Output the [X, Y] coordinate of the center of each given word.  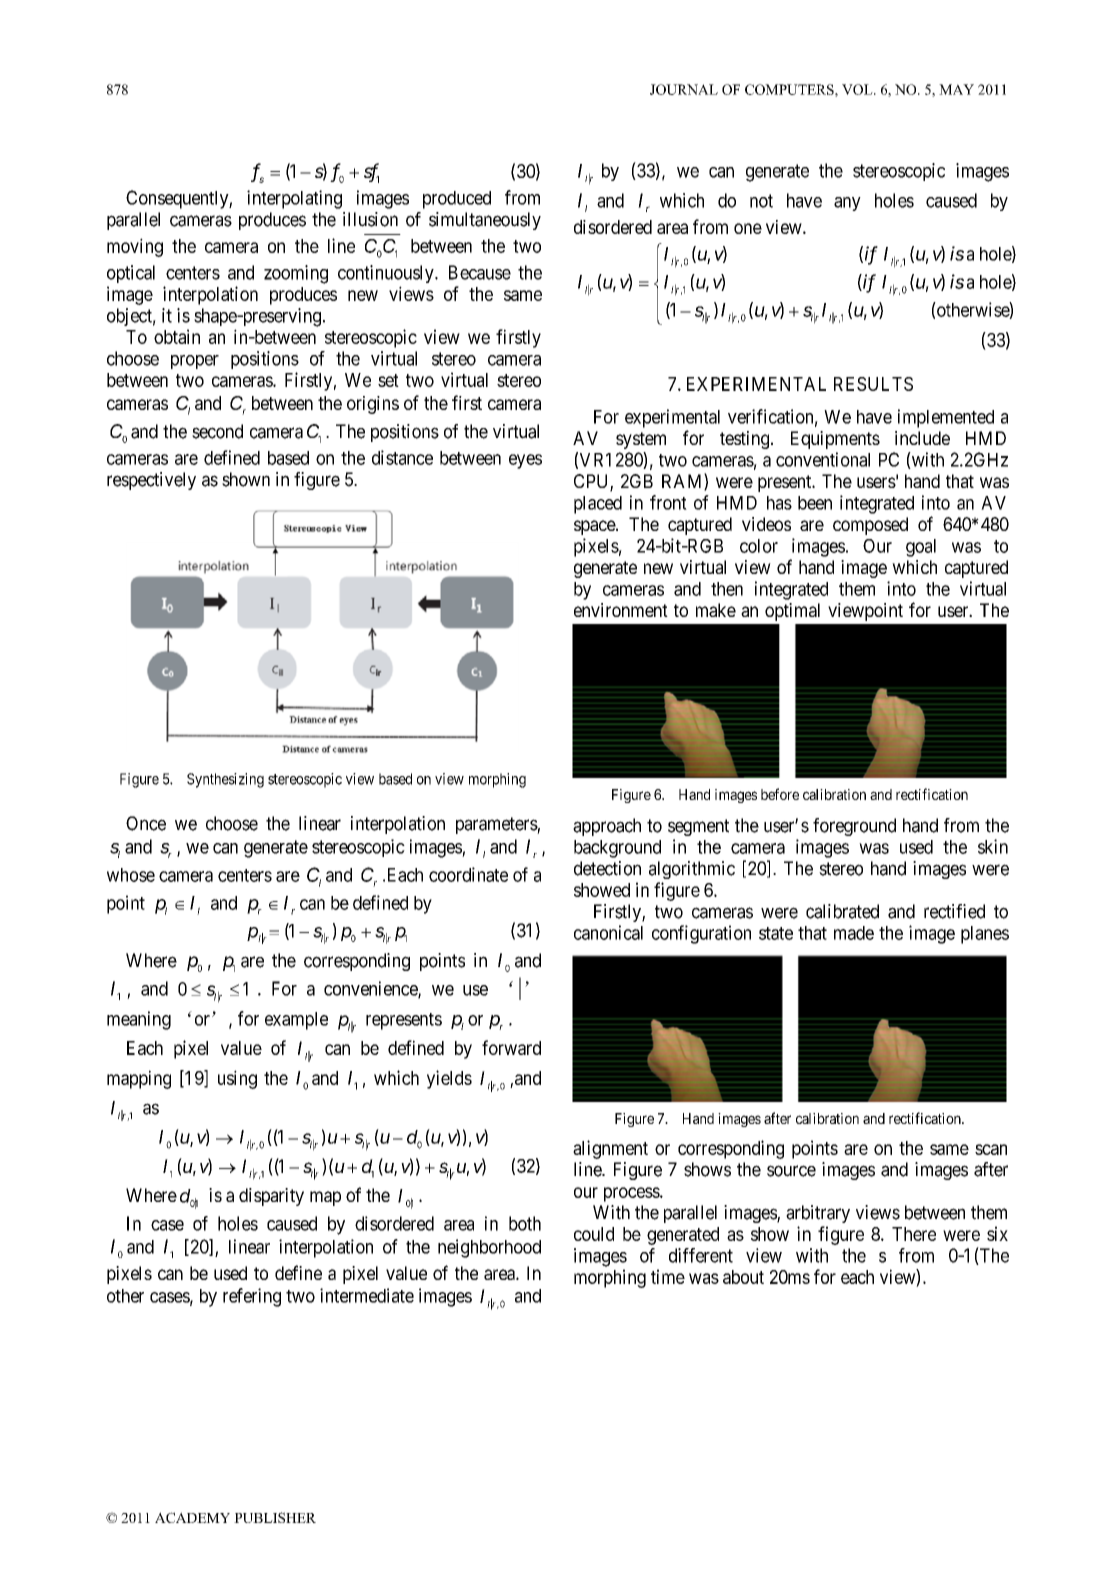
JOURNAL [684, 89]
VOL [858, 89]
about [743, 1277]
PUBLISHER [275, 1517]
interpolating [294, 199]
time [668, 1276]
